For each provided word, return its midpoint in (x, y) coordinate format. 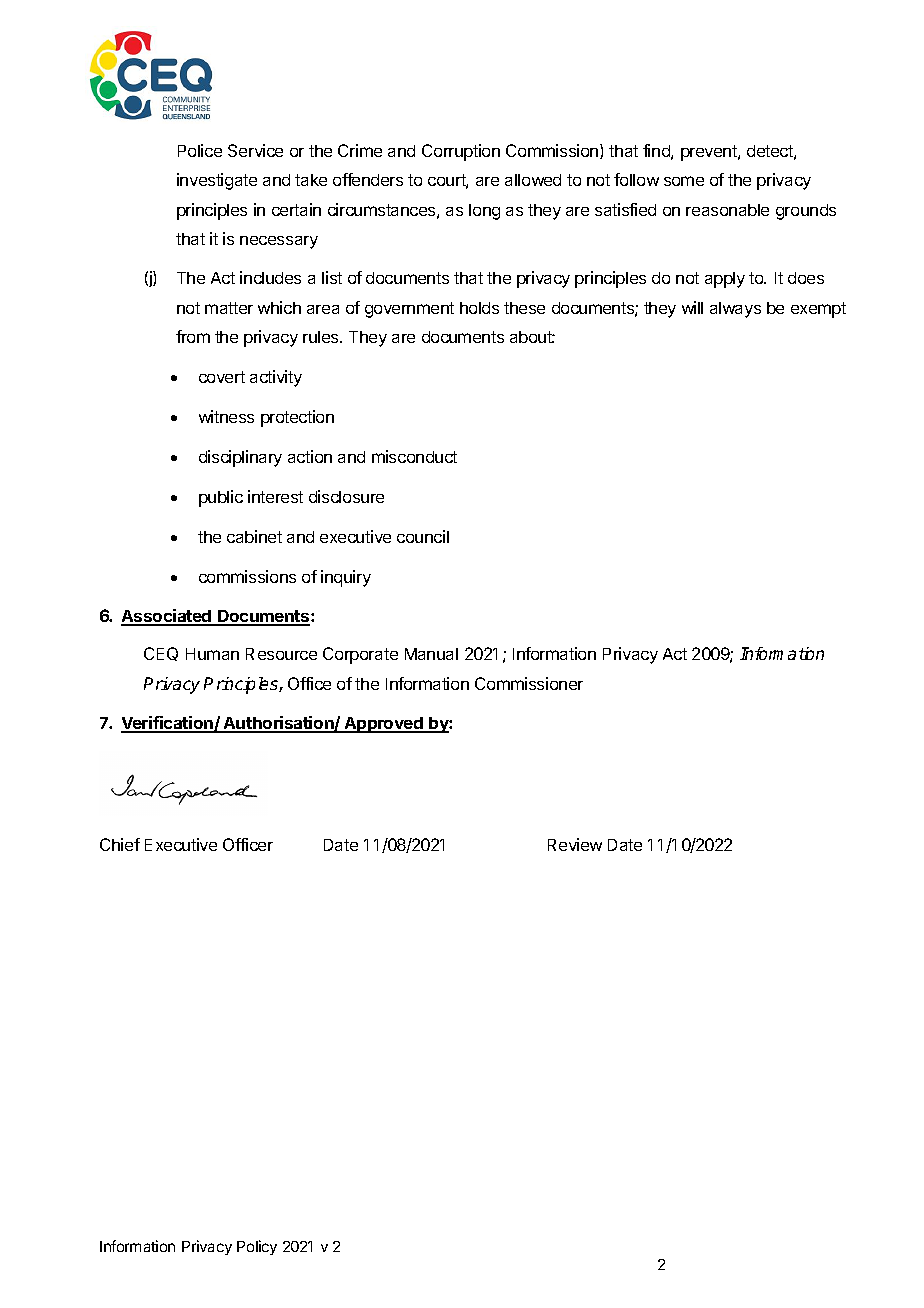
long (484, 212)
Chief (120, 844)
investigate (217, 181)
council (423, 536)
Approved (383, 725)
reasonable (727, 210)
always (735, 310)
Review (575, 844)
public (221, 498)
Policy (257, 1247)
